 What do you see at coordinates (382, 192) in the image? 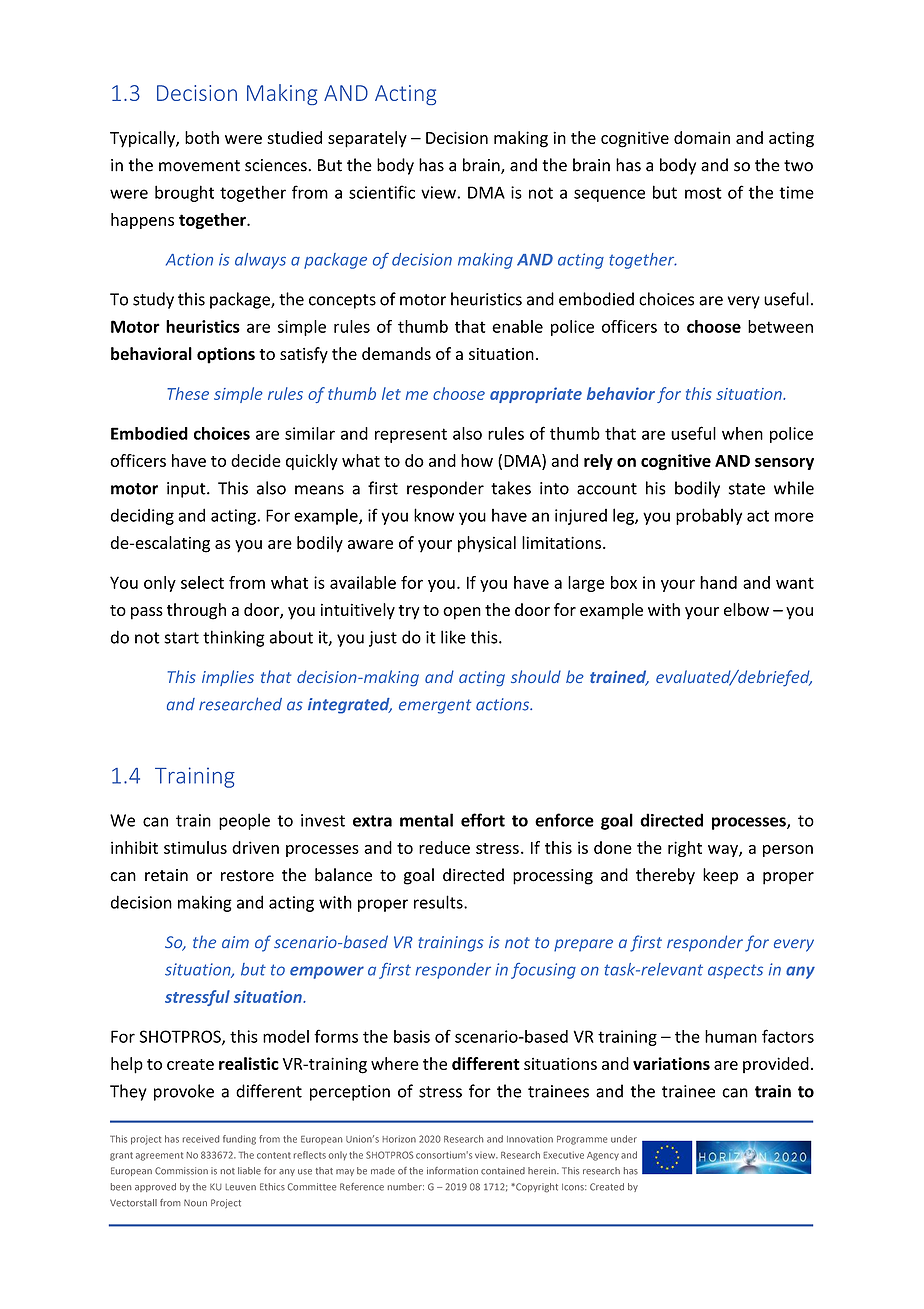
I see `scientific` at bounding box center [382, 192].
